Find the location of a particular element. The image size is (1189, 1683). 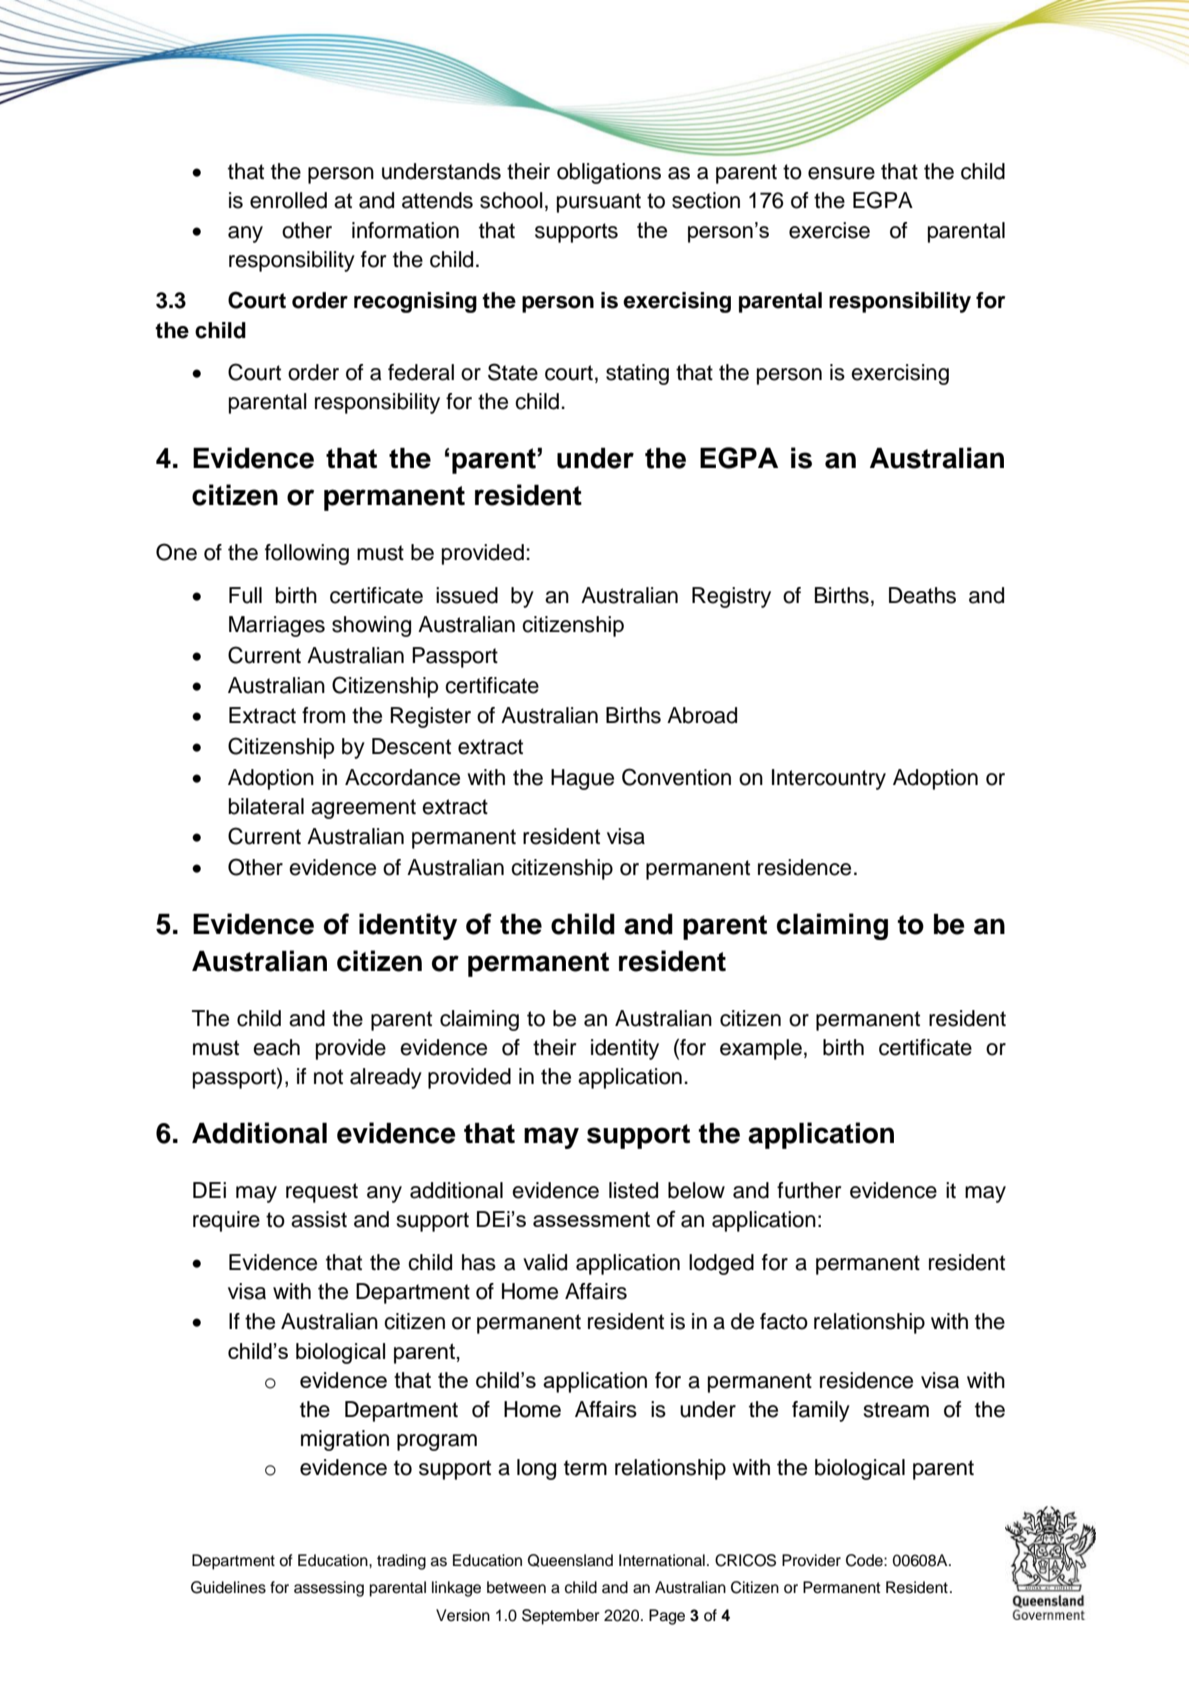

school is located at coordinates (511, 200).
